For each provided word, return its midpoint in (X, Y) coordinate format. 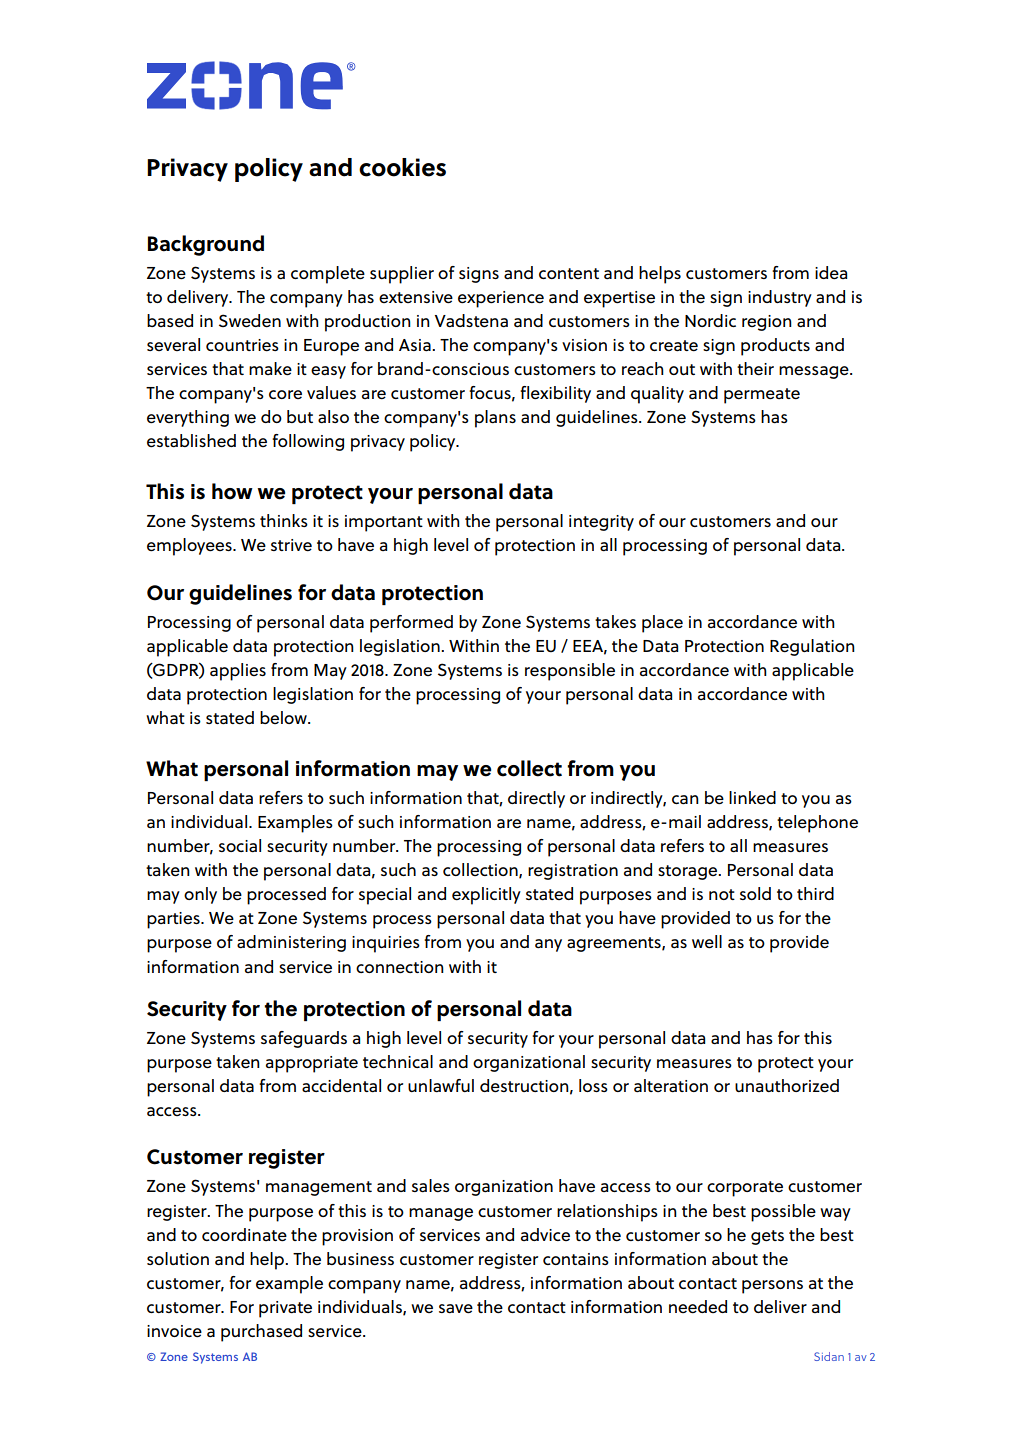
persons (772, 1287)
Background (206, 245)
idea (831, 273)
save (456, 1309)
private (285, 1309)
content (569, 273)
